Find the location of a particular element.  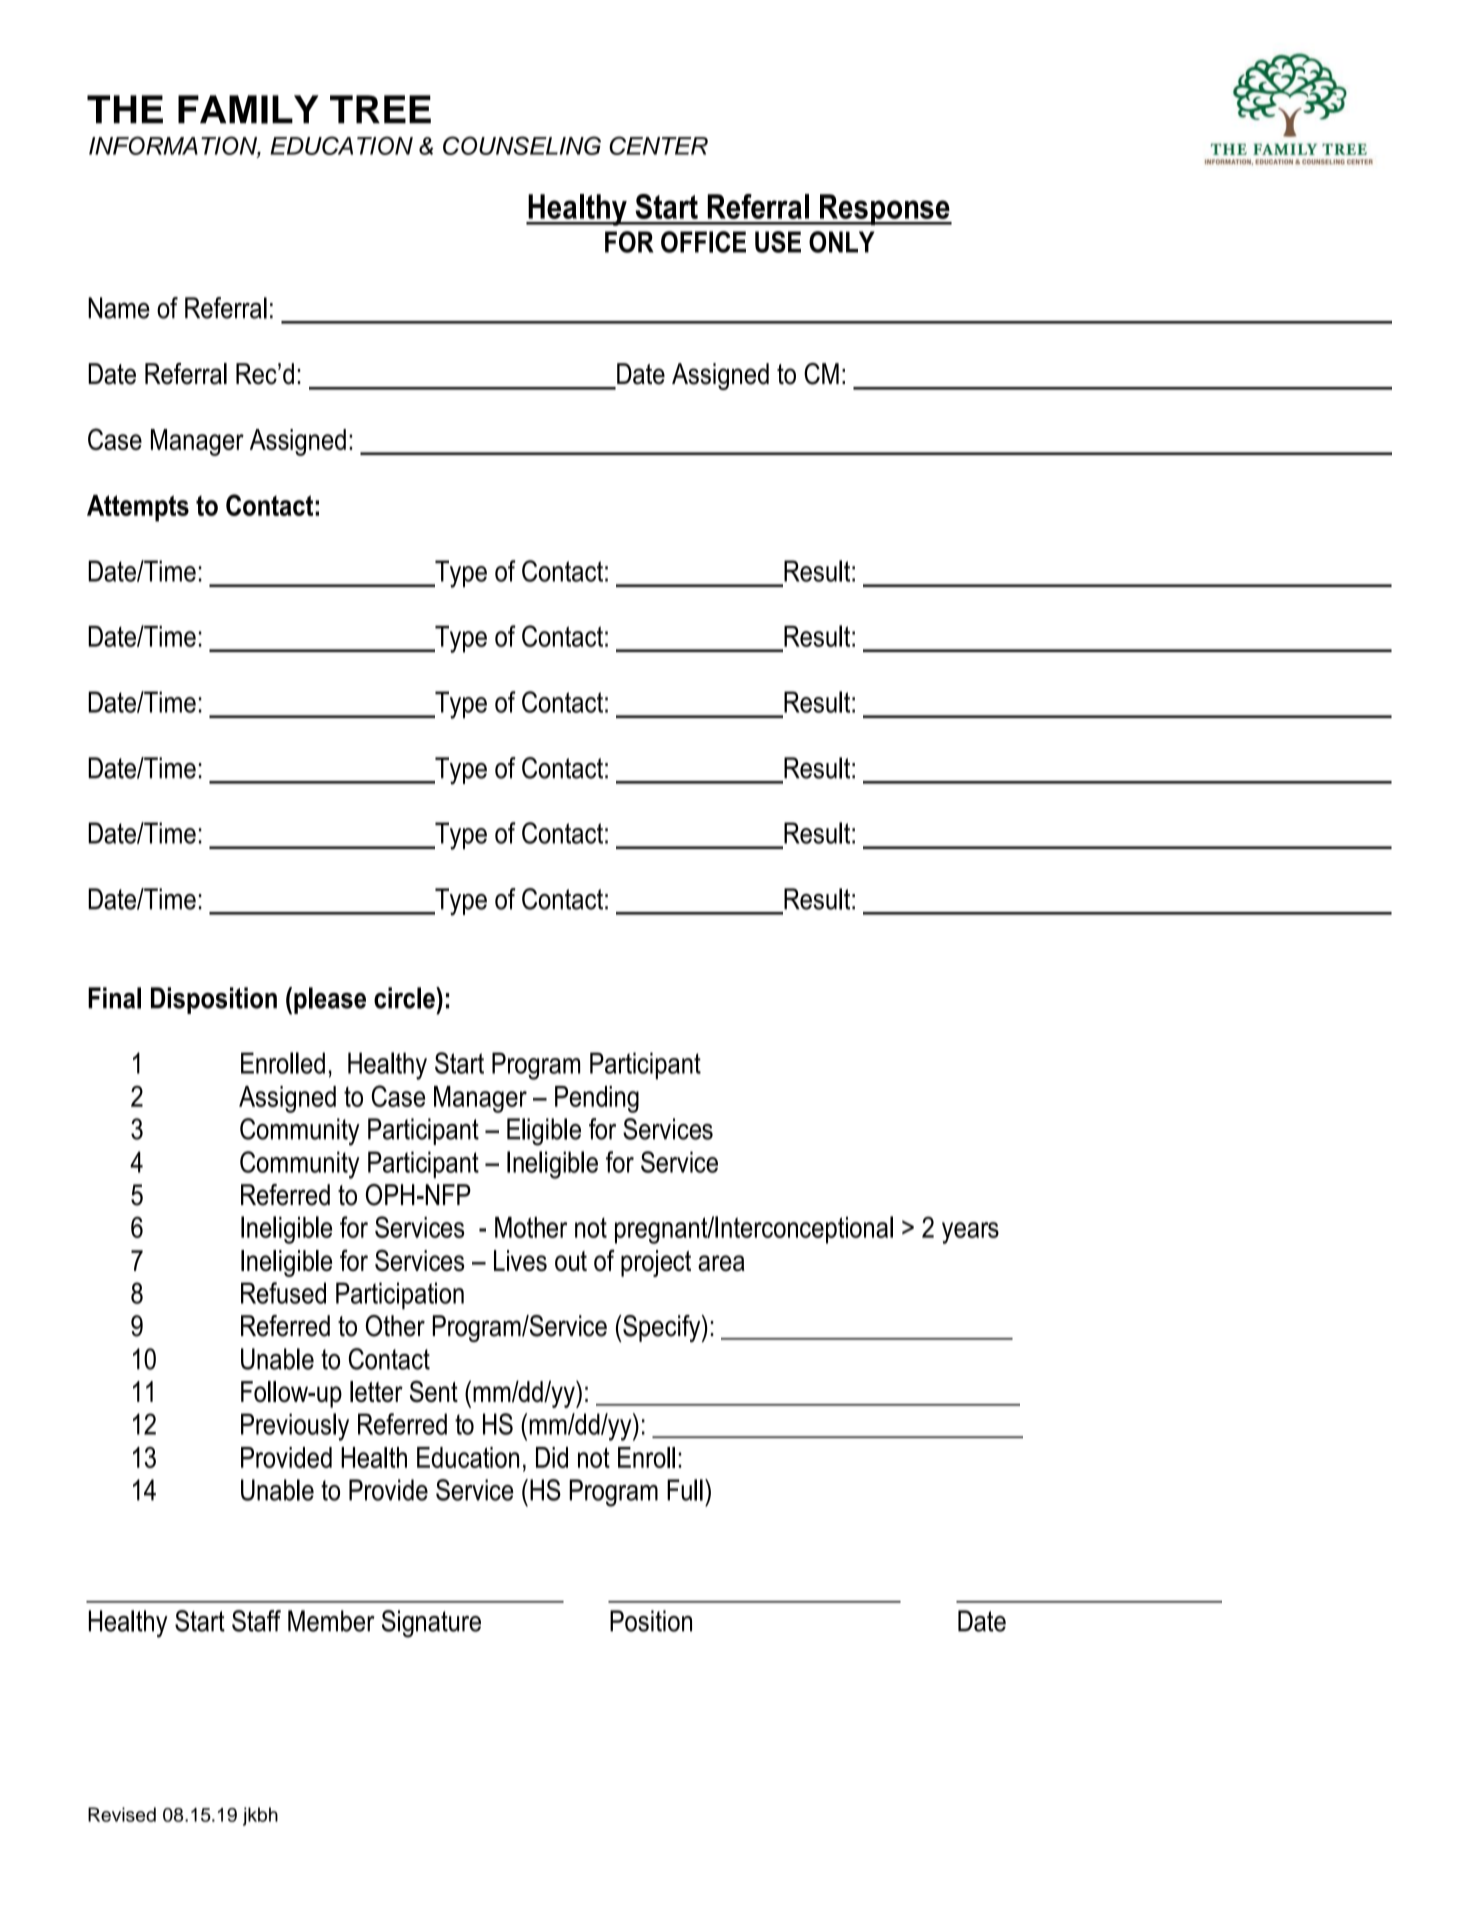

FAMILY is located at coordinates (248, 109).
